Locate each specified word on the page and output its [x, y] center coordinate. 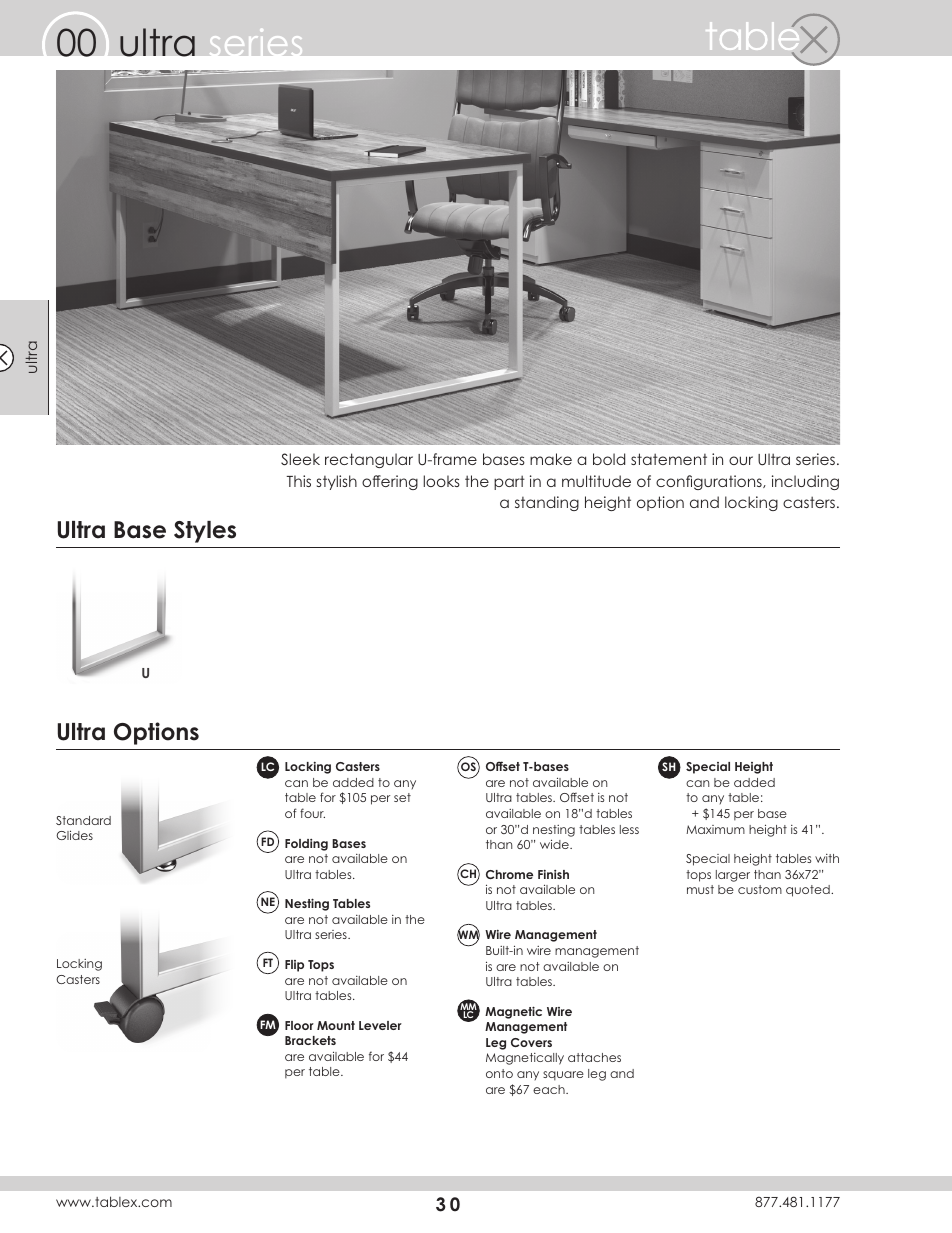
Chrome [509, 874]
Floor [299, 1025]
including [805, 482]
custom [760, 889]
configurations [710, 482]
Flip [294, 966]
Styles [205, 532]
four [312, 813]
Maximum [715, 829]
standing [547, 503]
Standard [83, 820]
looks [442, 481]
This [298, 481]
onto [499, 1073]
